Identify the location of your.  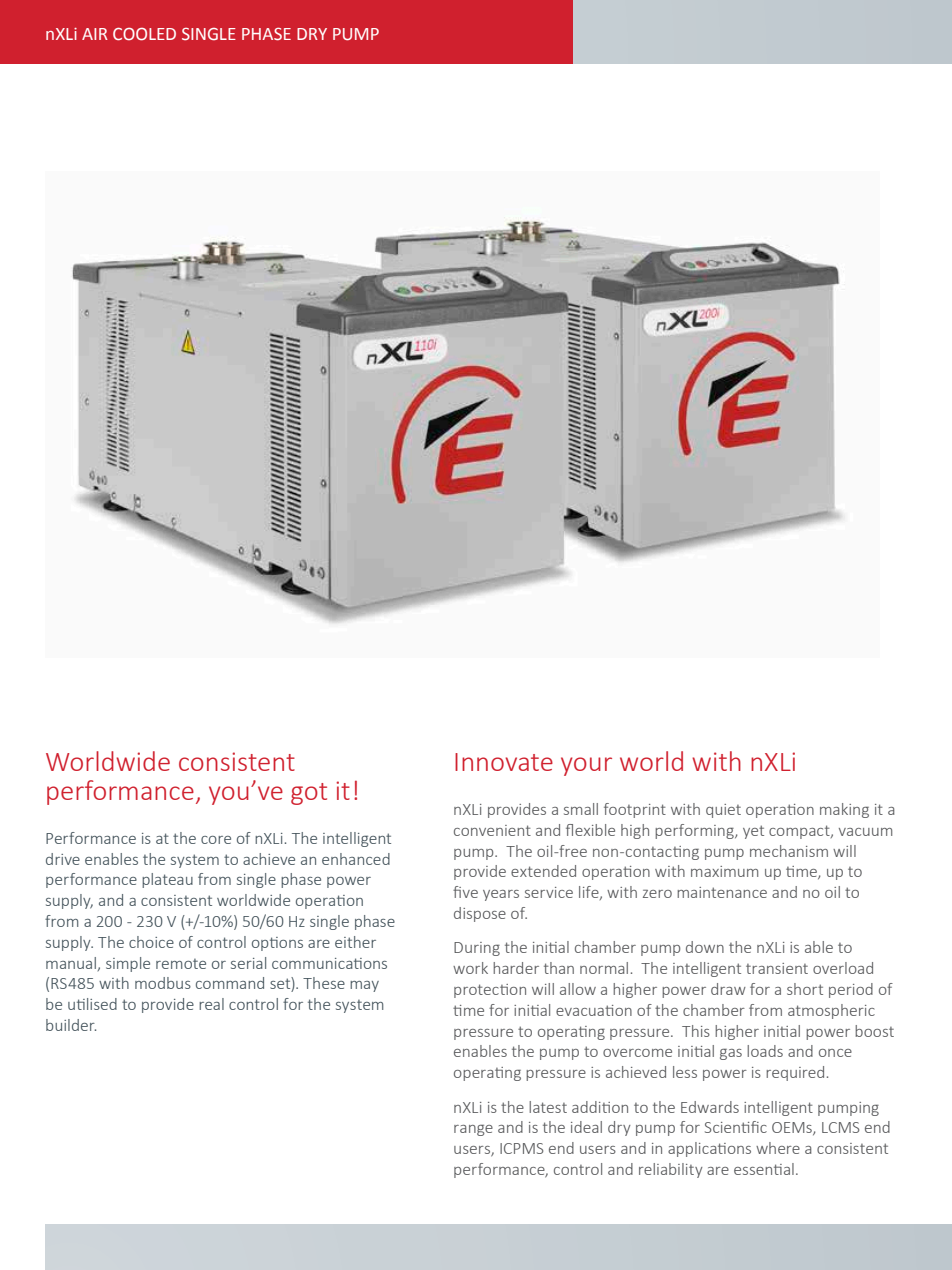
(586, 766).
